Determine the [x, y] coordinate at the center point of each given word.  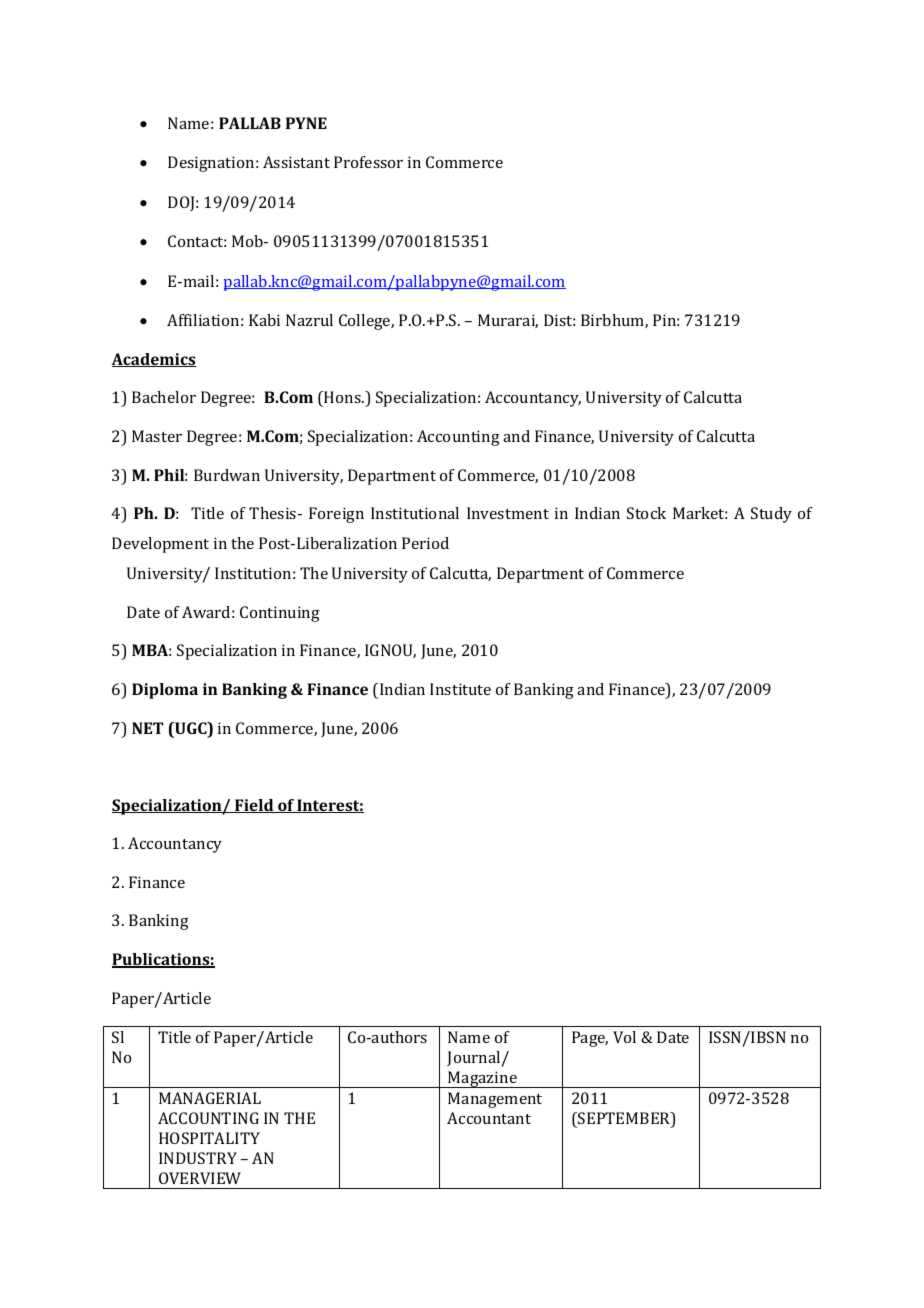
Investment [508, 513]
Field [254, 806]
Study [771, 515]
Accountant [489, 1118]
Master [157, 436]
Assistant [296, 162]
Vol [624, 1037]
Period [425, 543]
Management [495, 1100]
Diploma [165, 691]
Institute [460, 689]
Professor [368, 162]
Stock [646, 513]
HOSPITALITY [209, 1138]
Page [590, 1039]
